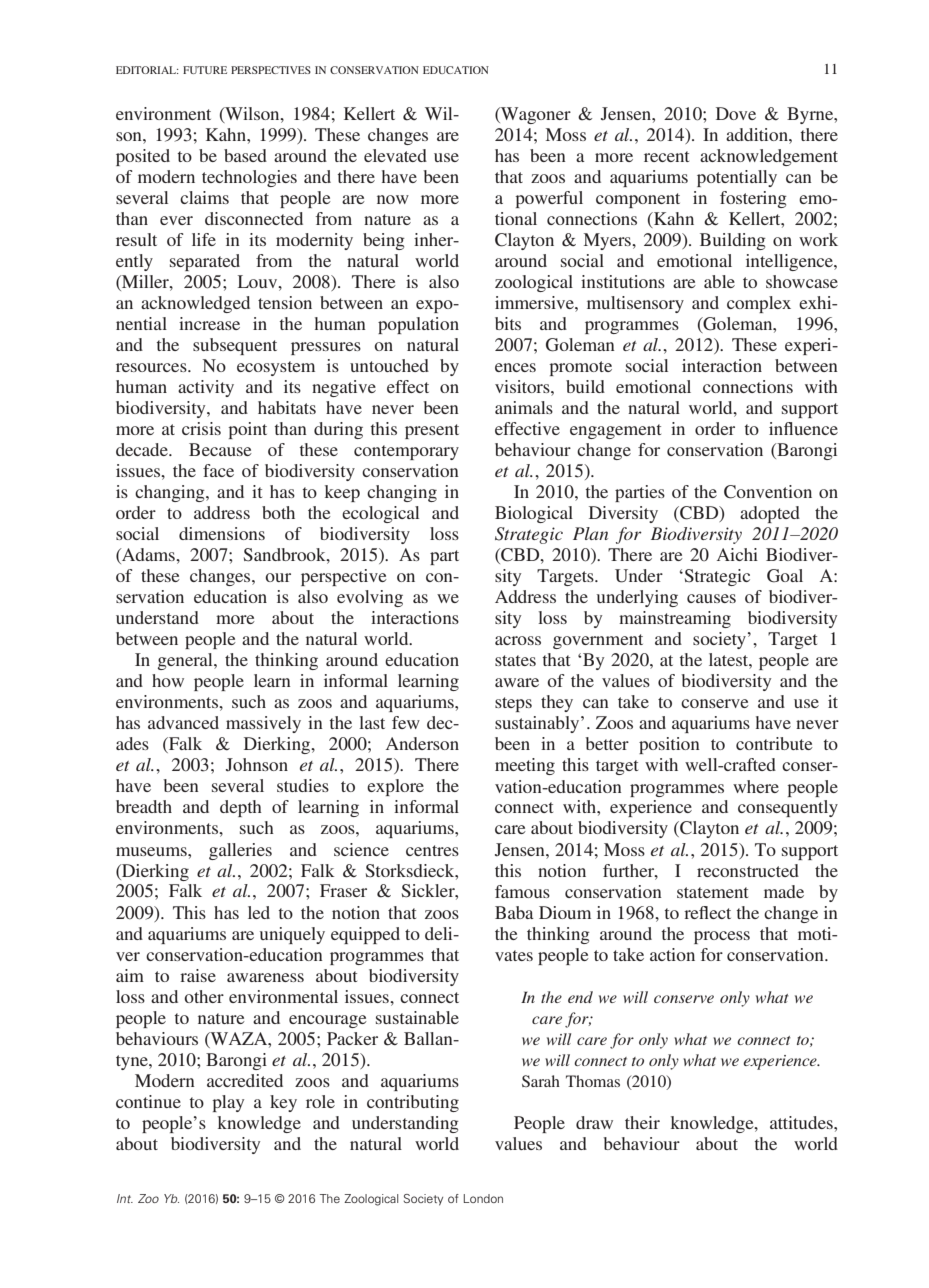 The width and height of the image is (929, 1288). What do you see at coordinates (711, 598) in the image?
I see `causes` at bounding box center [711, 598].
